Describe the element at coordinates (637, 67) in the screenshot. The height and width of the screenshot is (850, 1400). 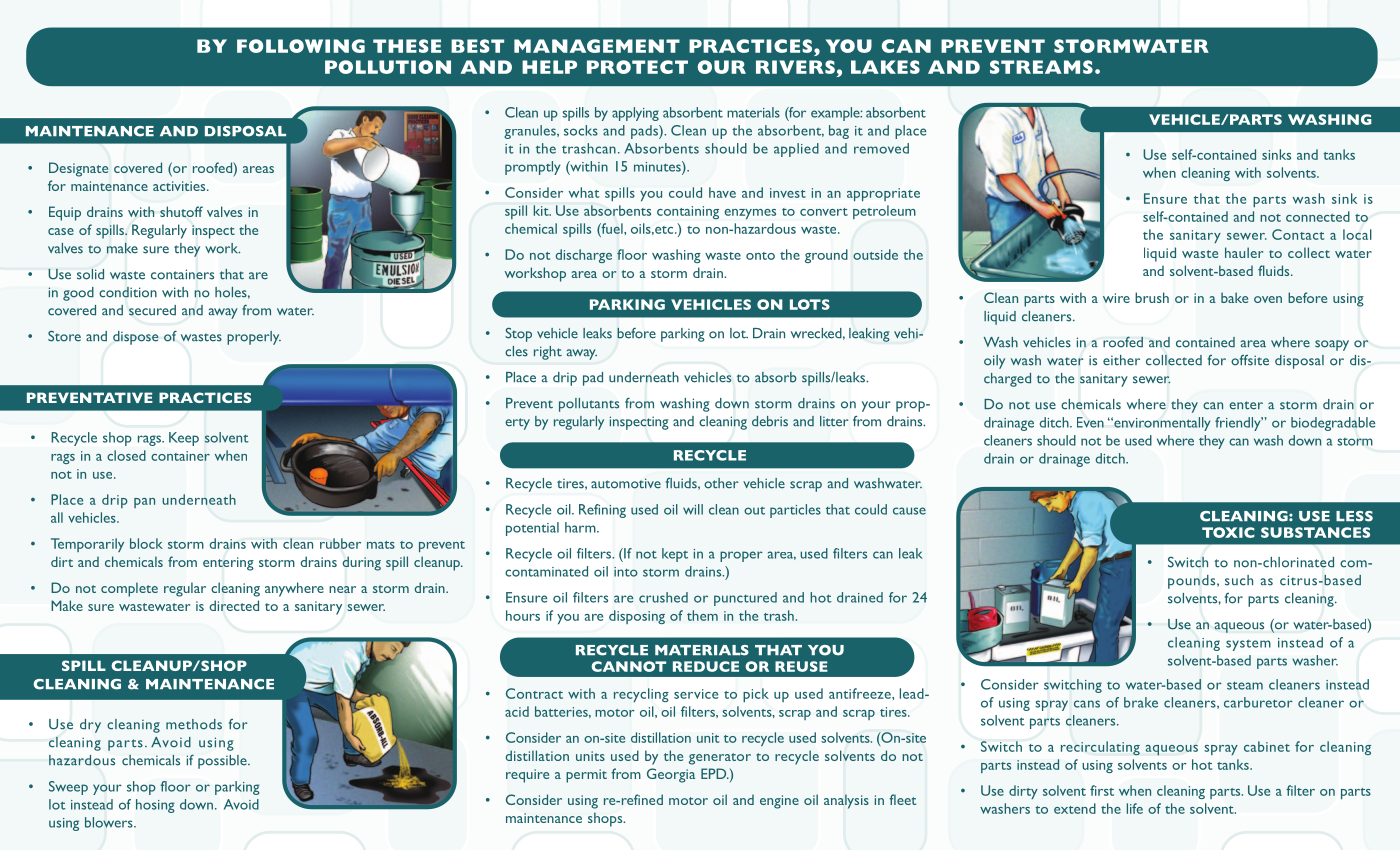
I see `PROTECT` at that location.
